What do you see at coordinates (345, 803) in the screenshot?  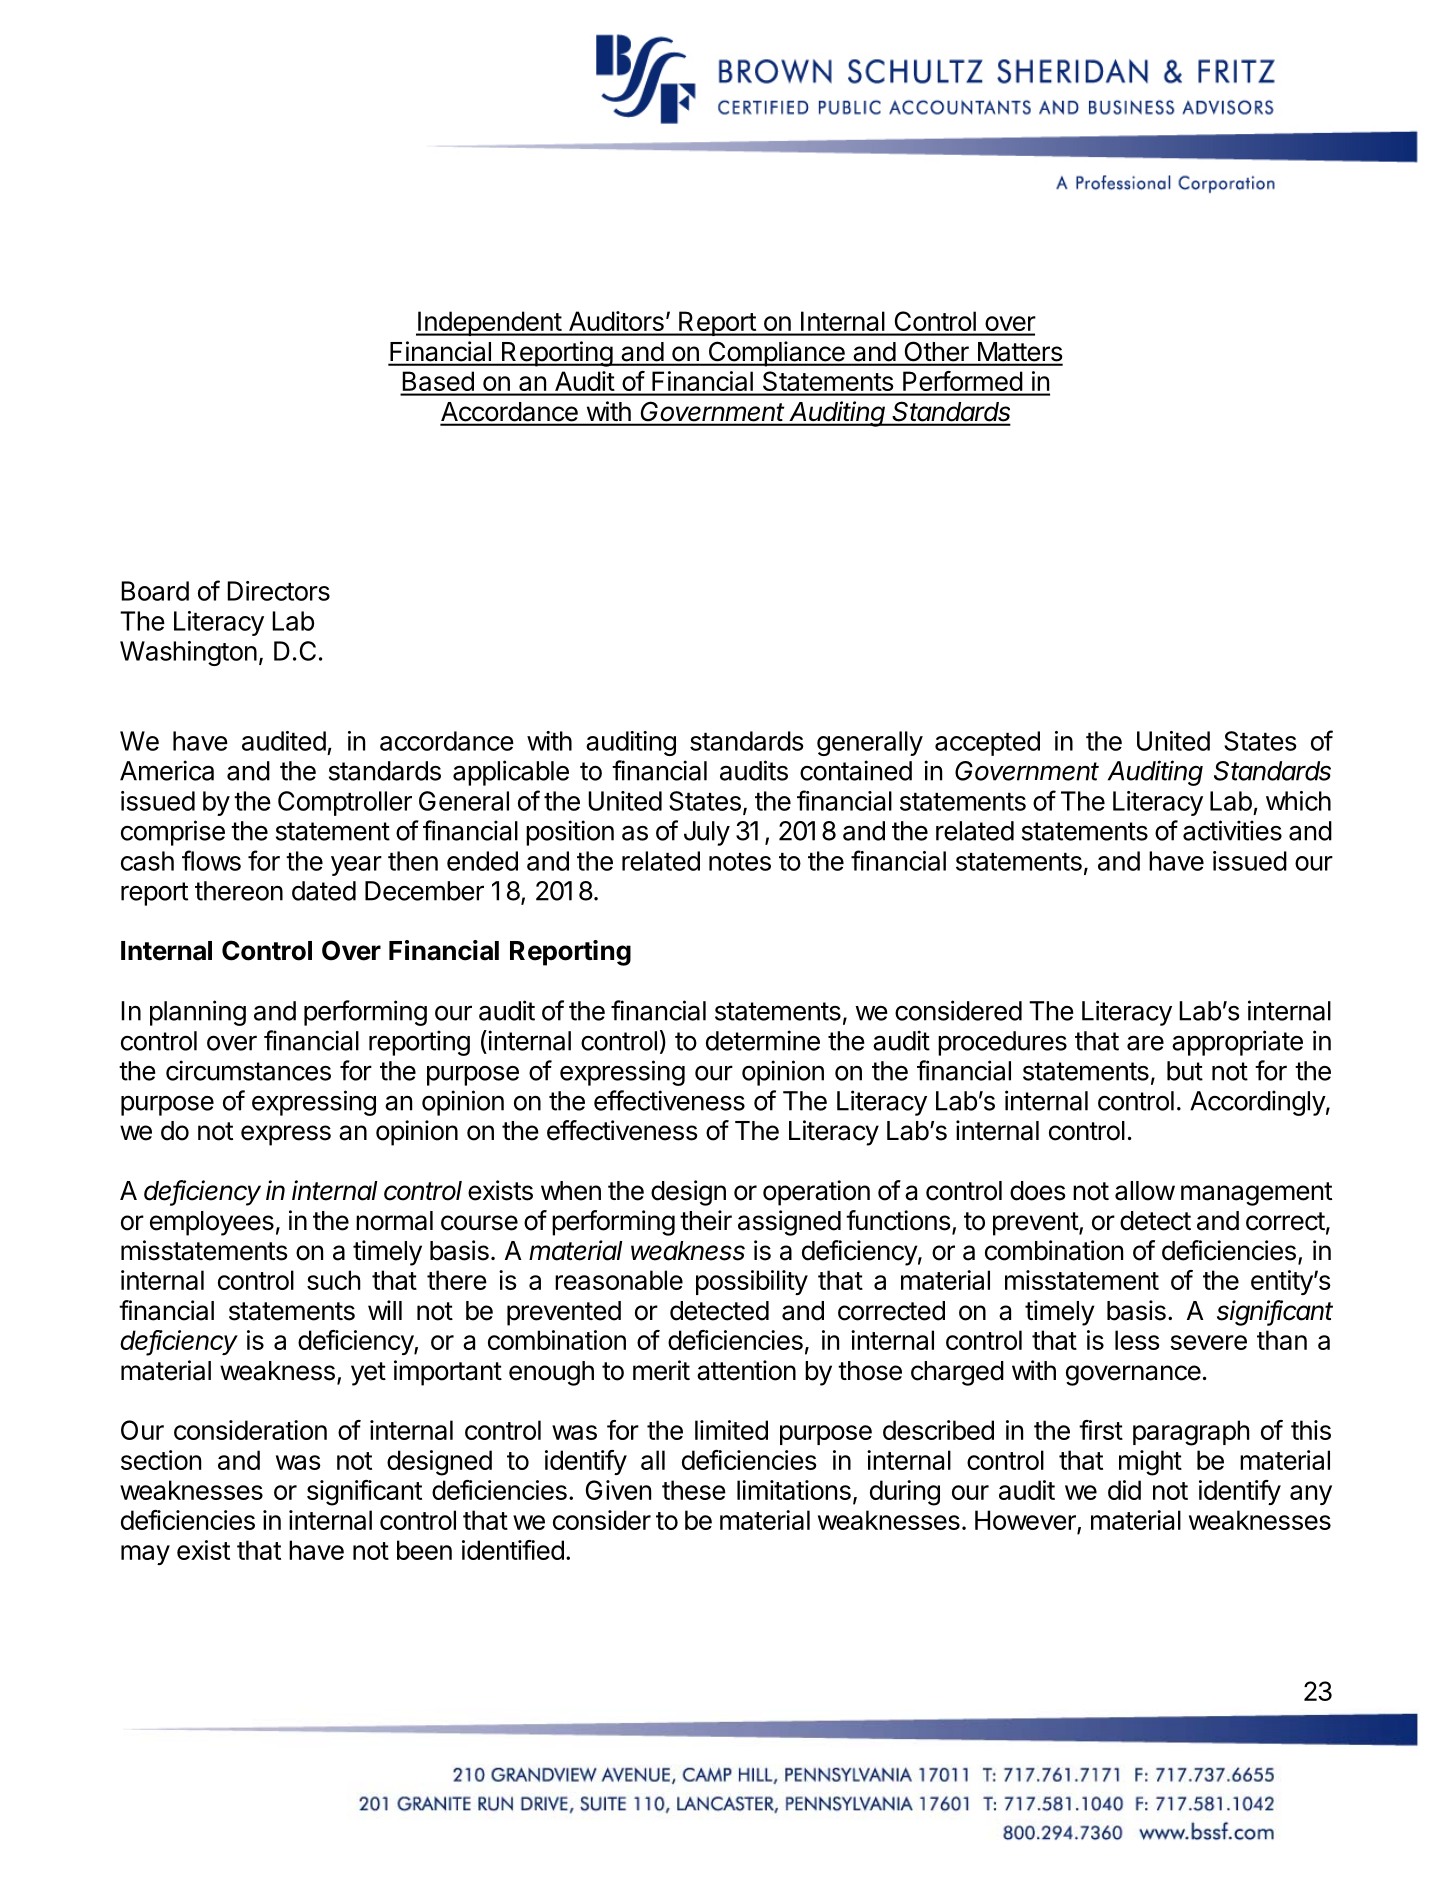 I see `Comptroller` at bounding box center [345, 803].
